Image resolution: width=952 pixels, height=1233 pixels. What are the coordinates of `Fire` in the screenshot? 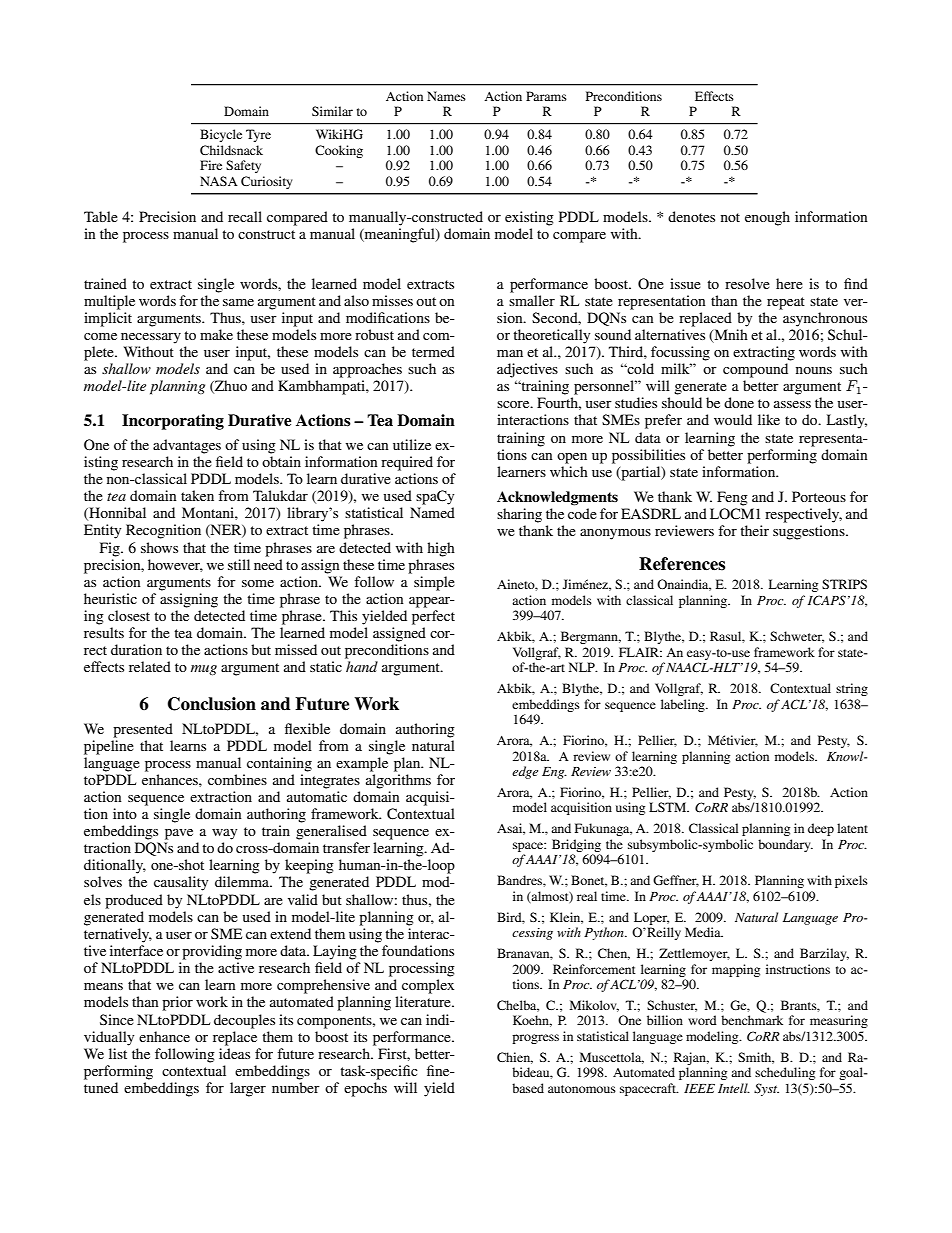 It's located at (211, 165).
